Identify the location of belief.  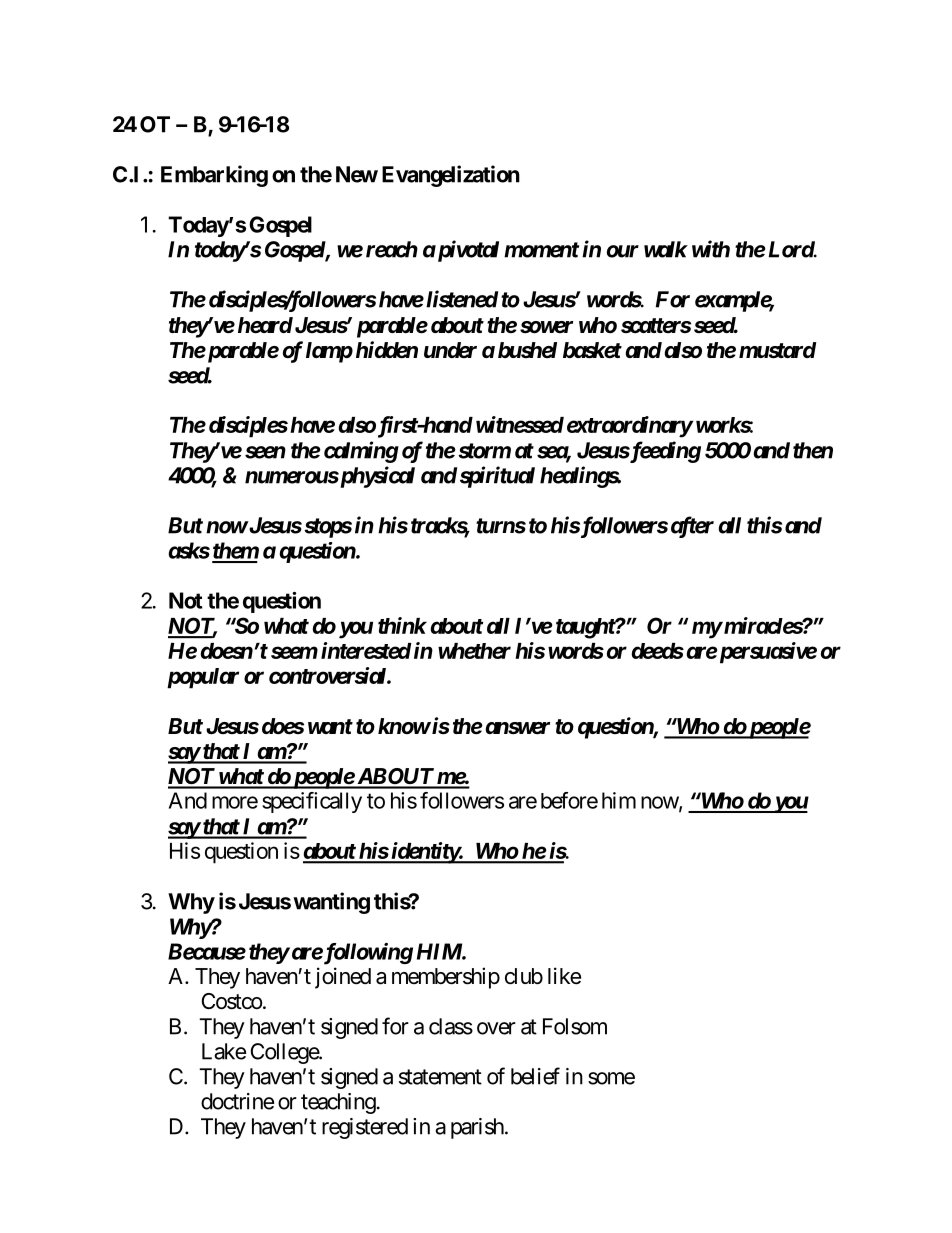
(535, 1076).
